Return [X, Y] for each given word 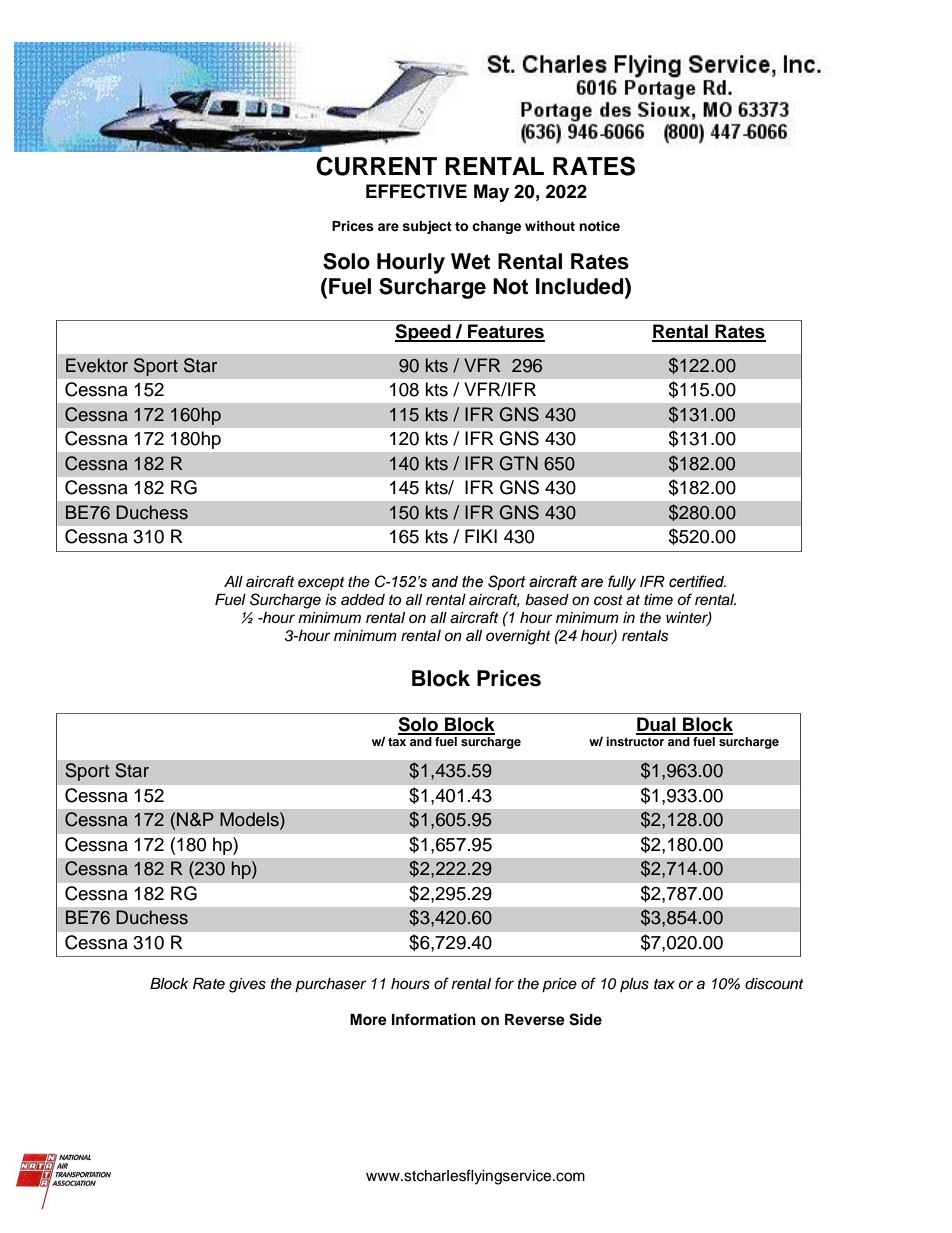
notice [599, 226]
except [321, 583]
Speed [424, 333]
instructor [635, 741]
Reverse [535, 1020]
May [491, 193]
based [547, 600]
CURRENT [376, 166]
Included [581, 286]
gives [247, 985]
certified [697, 581]
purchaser [330, 985]
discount [774, 984]
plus [634, 985]
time [658, 599]
